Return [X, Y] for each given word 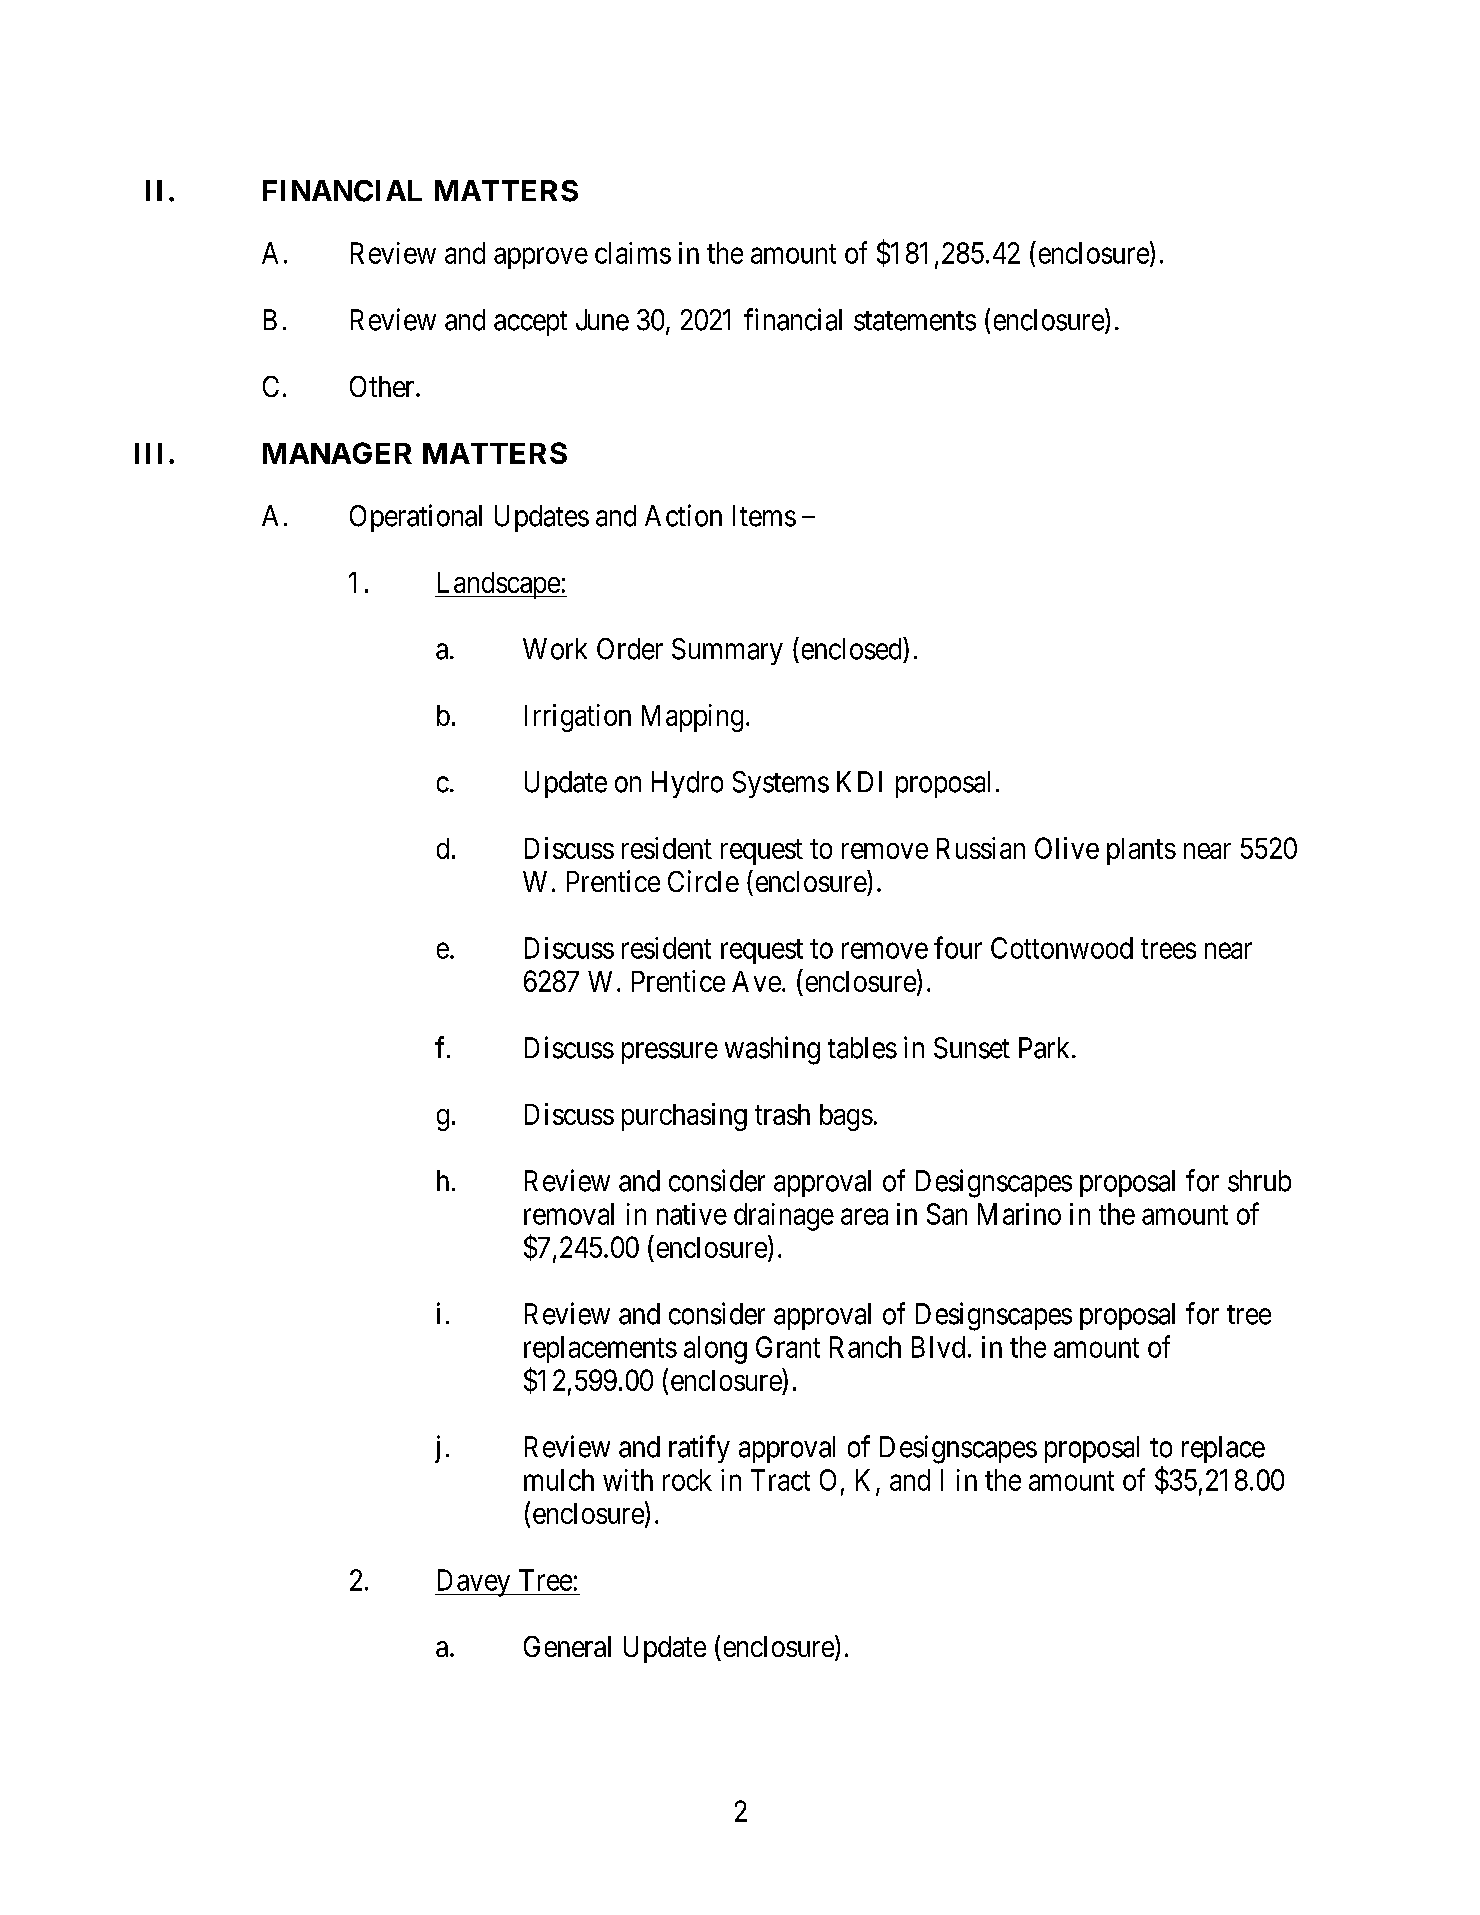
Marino [1019, 1214]
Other [383, 386]
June [602, 320]
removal [569, 1214]
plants [1141, 851]
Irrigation [578, 718]
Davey [474, 1583]
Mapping [692, 718]
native [692, 1214]
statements [915, 321]
